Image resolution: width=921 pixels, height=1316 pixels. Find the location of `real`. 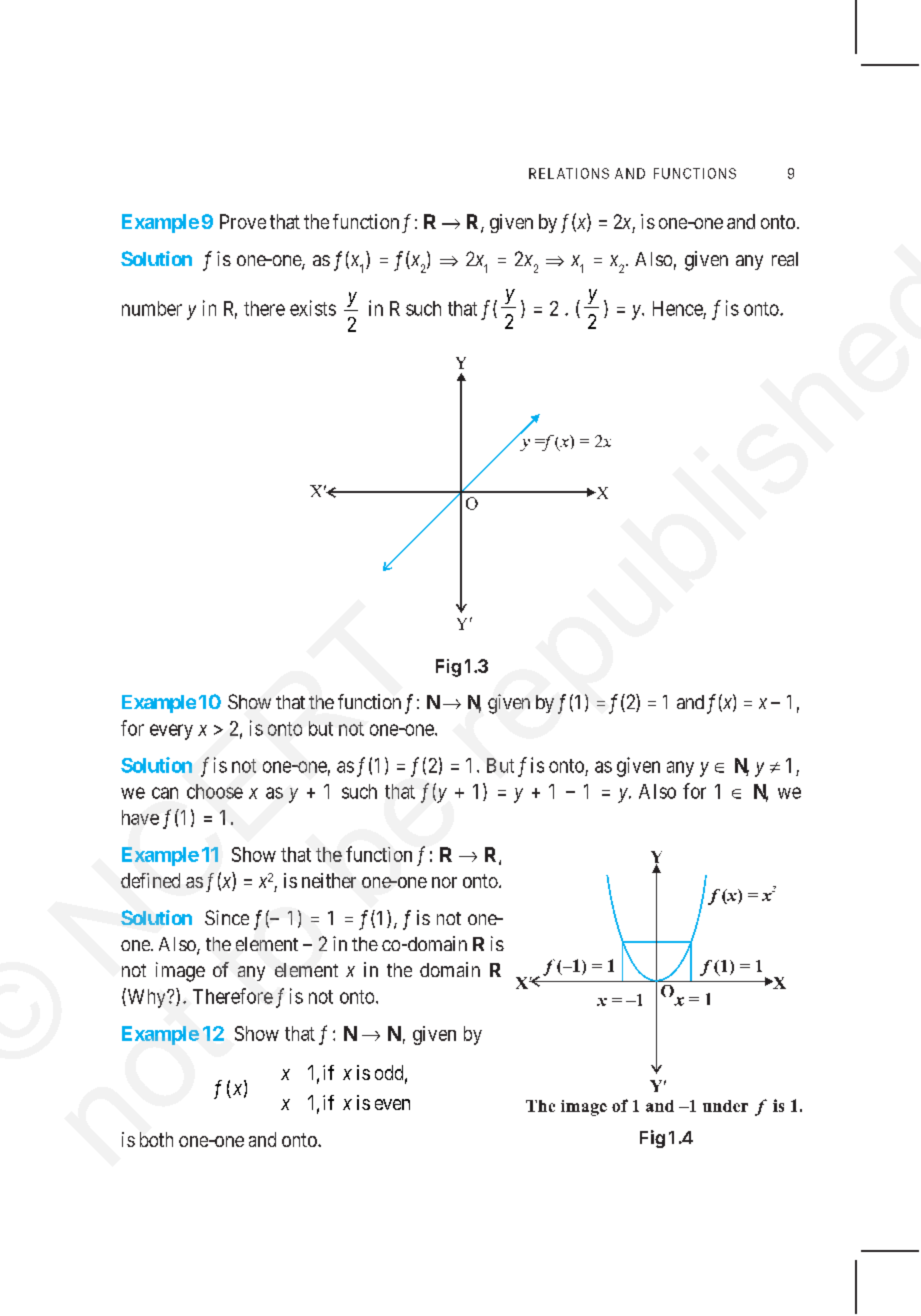

real is located at coordinates (785, 259).
